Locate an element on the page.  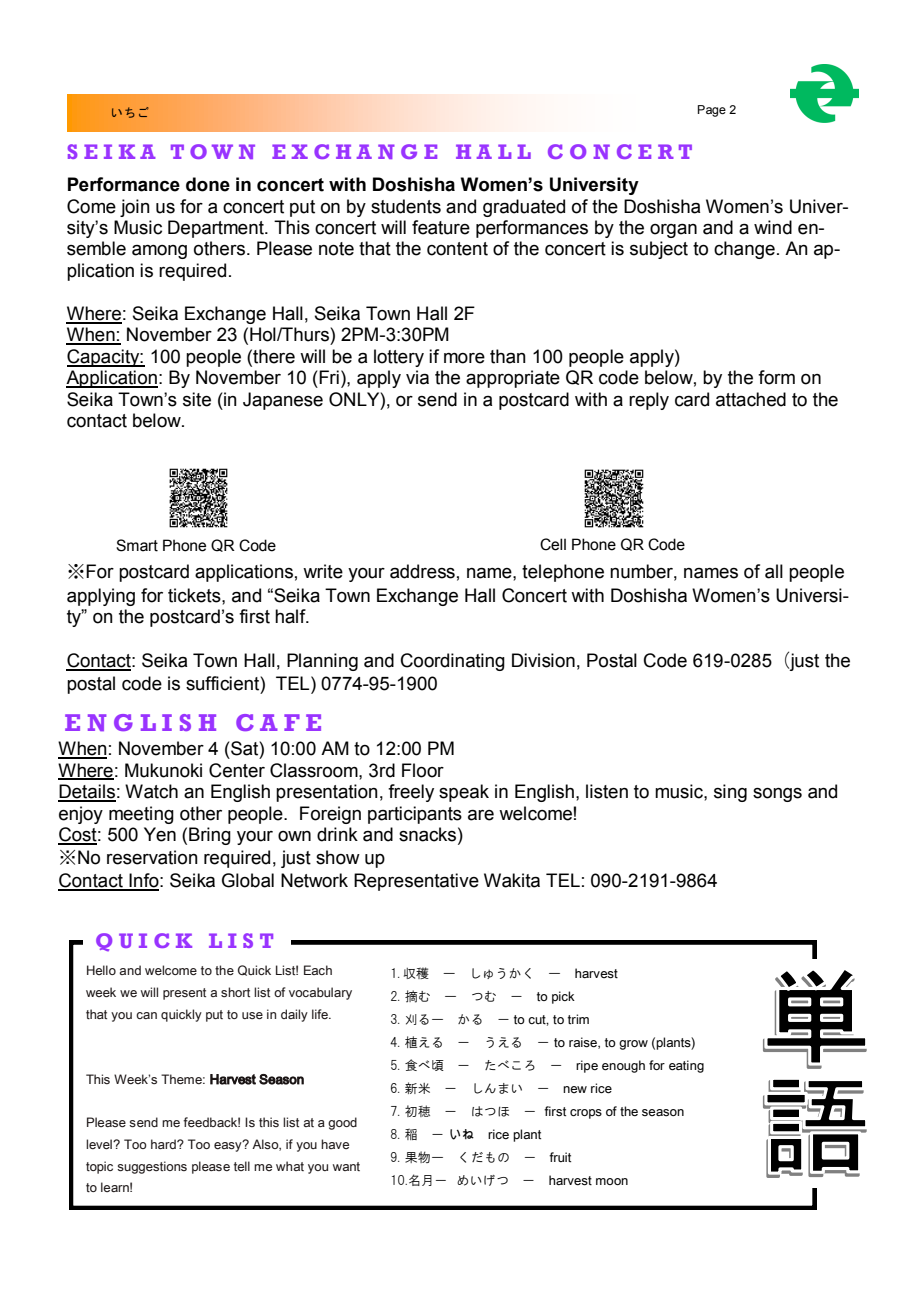
tickets is located at coordinates (195, 595).
